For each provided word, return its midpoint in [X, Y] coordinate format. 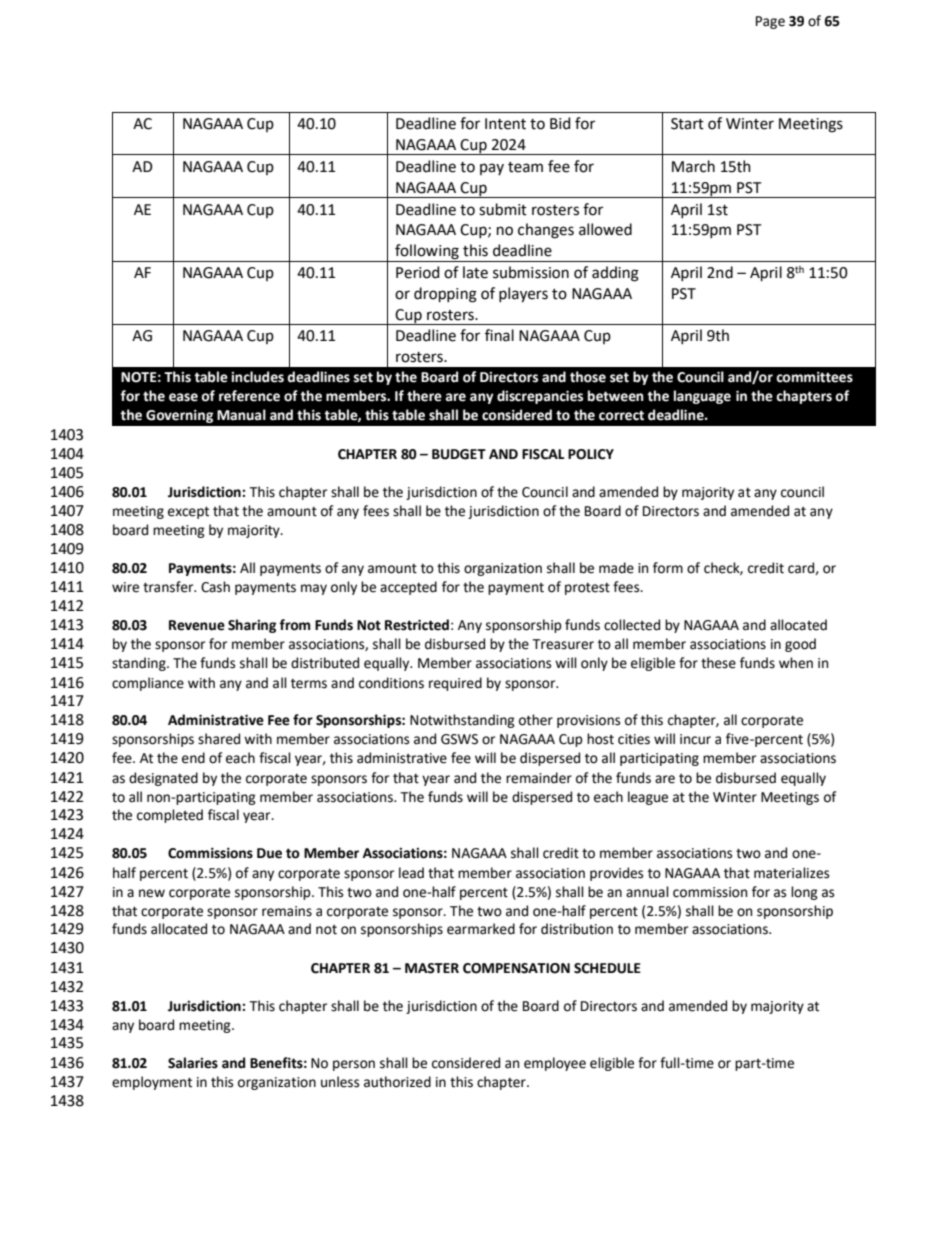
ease [183, 397]
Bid [560, 123]
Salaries [193, 1063]
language [702, 397]
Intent [505, 124]
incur [695, 739]
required [455, 684]
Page [770, 22]
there [424, 396]
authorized [397, 1082]
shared [219, 739]
